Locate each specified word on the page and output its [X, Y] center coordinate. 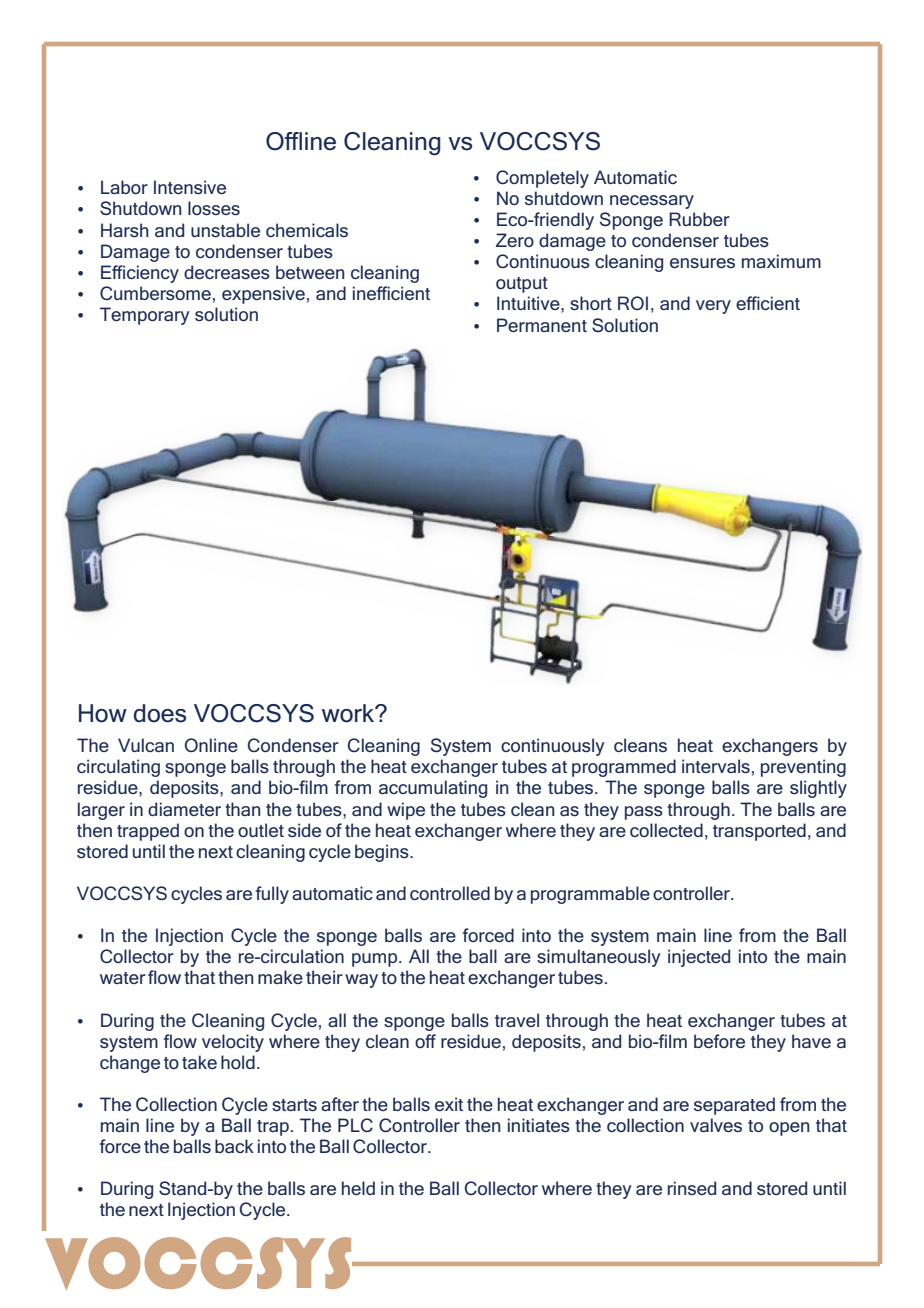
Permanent [542, 325]
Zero [515, 240]
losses [214, 208]
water [123, 978]
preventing [803, 768]
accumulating [433, 789]
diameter [184, 809]
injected [699, 958]
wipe [406, 811]
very [713, 307]
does [160, 713]
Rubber [699, 219]
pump [376, 960]
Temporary [144, 316]
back [234, 1146]
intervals [716, 766]
